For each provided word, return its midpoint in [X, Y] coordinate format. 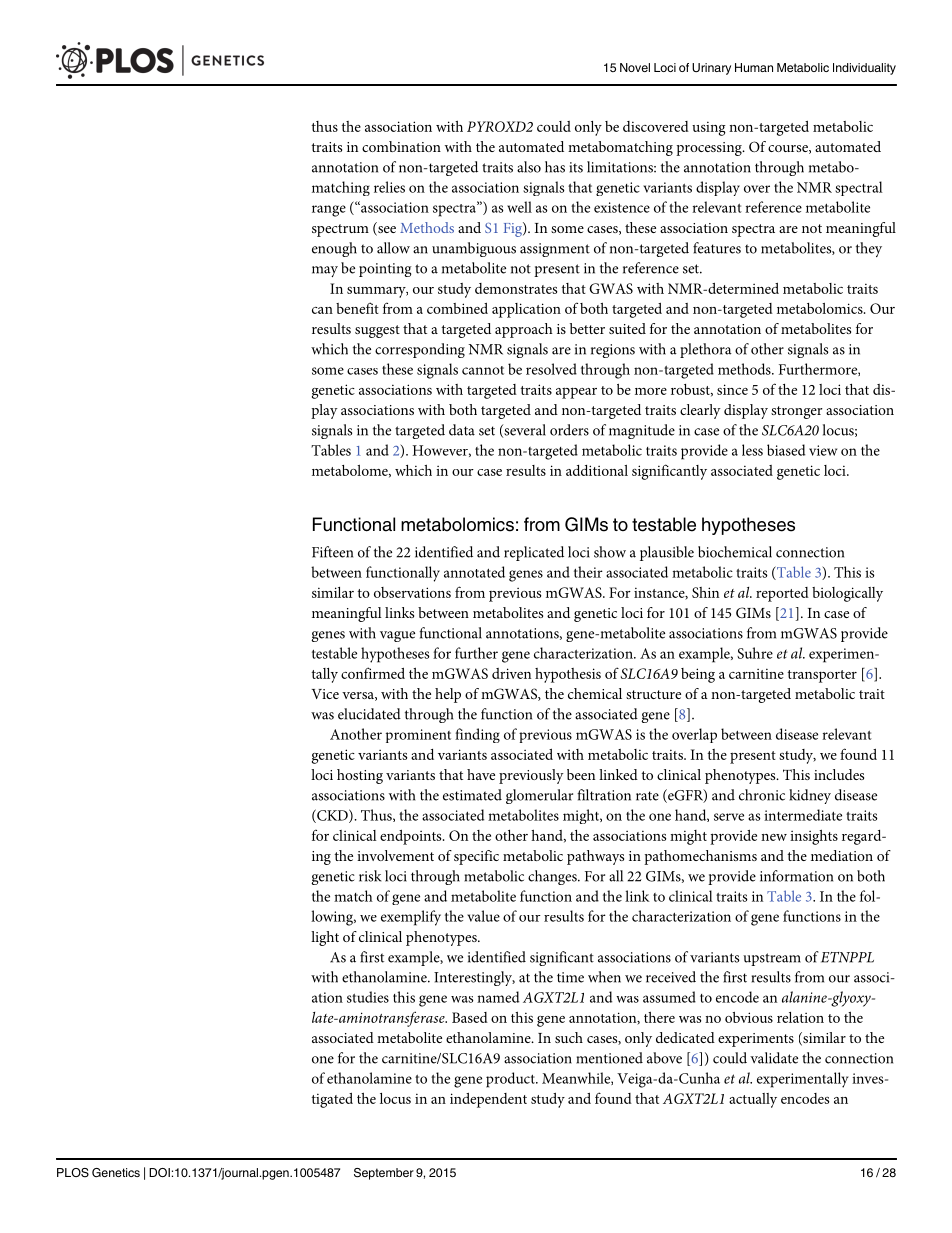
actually [753, 1100]
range [329, 211]
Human [754, 67]
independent [488, 1100]
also [529, 167]
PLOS [73, 1173]
